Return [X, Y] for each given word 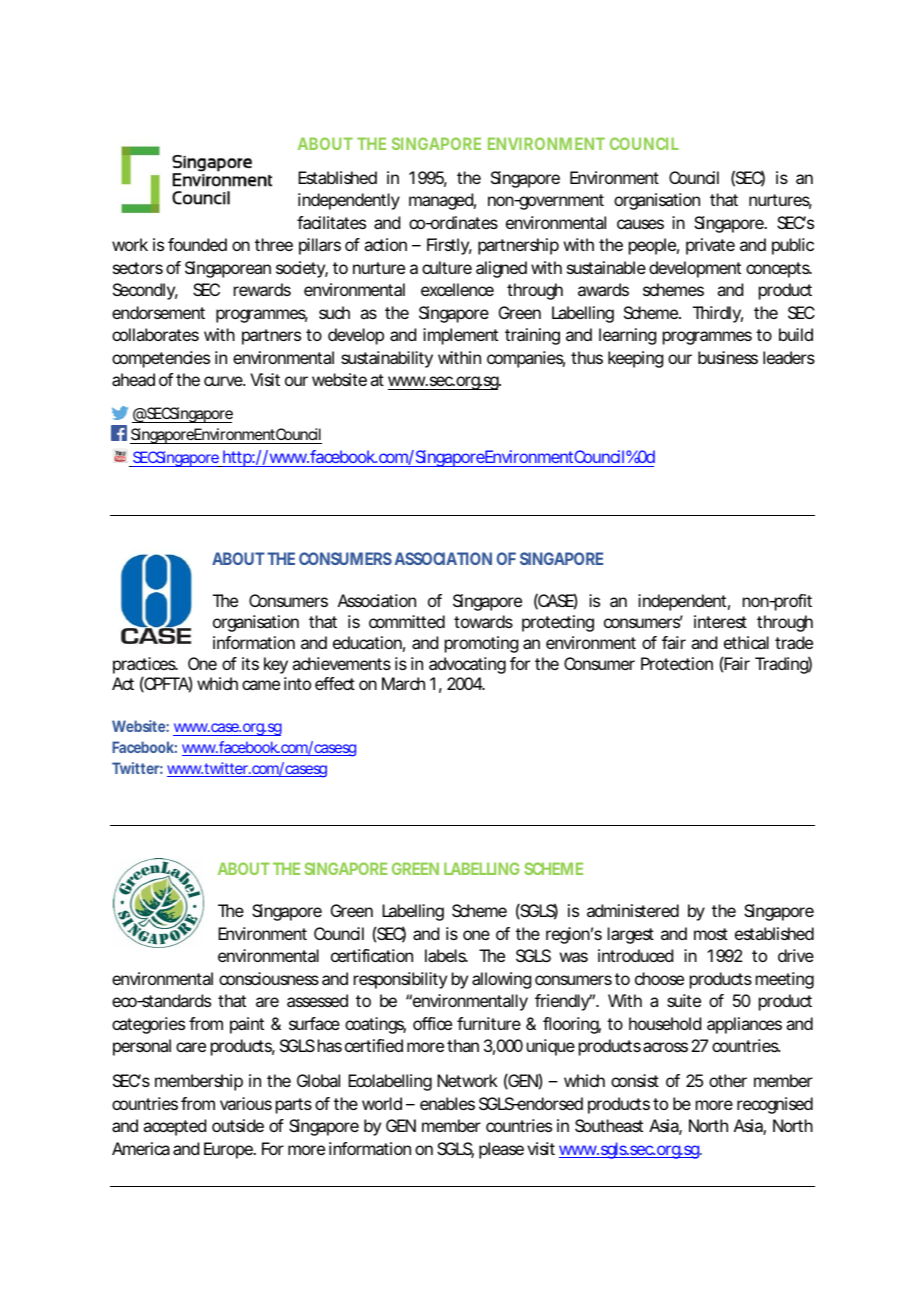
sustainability [387, 359]
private [710, 246]
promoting [481, 644]
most [711, 934]
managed [441, 201]
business [728, 357]
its [250, 663]
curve [223, 381]
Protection [677, 663]
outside [238, 1125]
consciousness [269, 978]
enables [447, 1103]
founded [197, 244]
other [728, 1080]
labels [446, 955]
